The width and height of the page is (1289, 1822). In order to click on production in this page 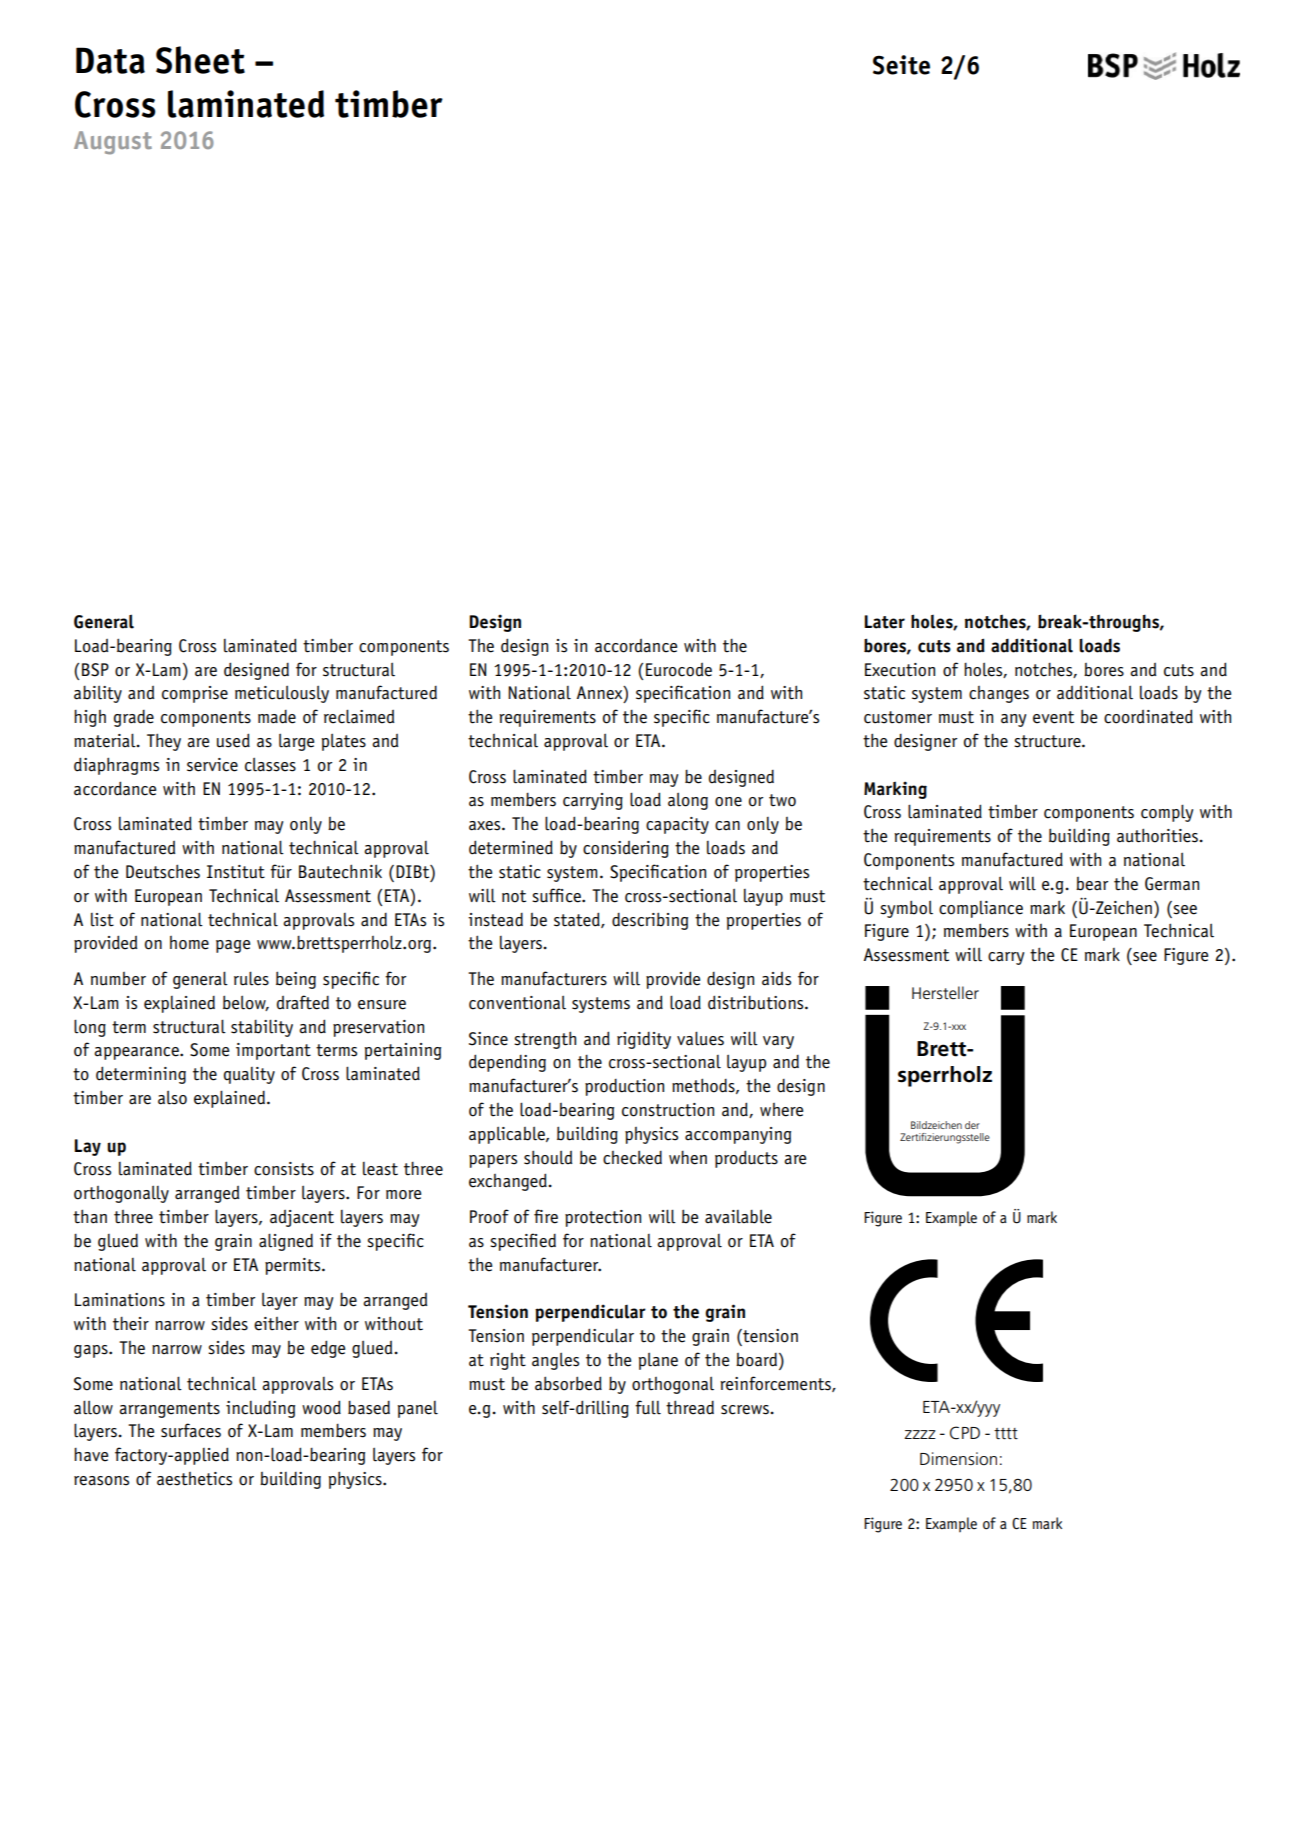, I will do `click(624, 1087)`.
